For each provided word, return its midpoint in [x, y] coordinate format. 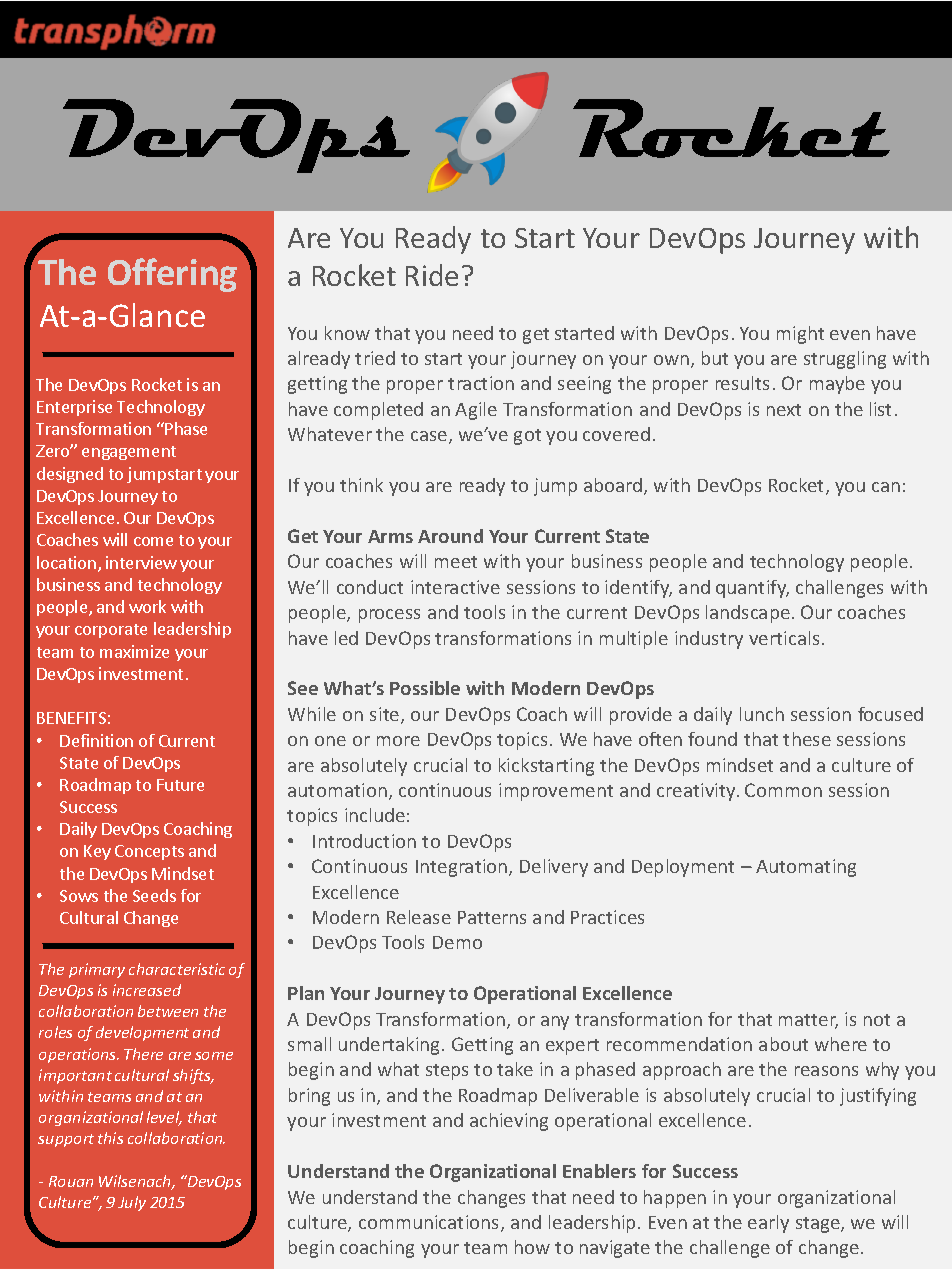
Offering [172, 275]
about [783, 1044]
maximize [134, 651]
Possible [425, 688]
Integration [463, 868]
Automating [806, 868]
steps [447, 1072]
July [132, 1203]
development [142, 1033]
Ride [432, 275]
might [800, 335]
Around [450, 536]
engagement [129, 453]
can [886, 487]
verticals [784, 638]
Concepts [149, 852]
